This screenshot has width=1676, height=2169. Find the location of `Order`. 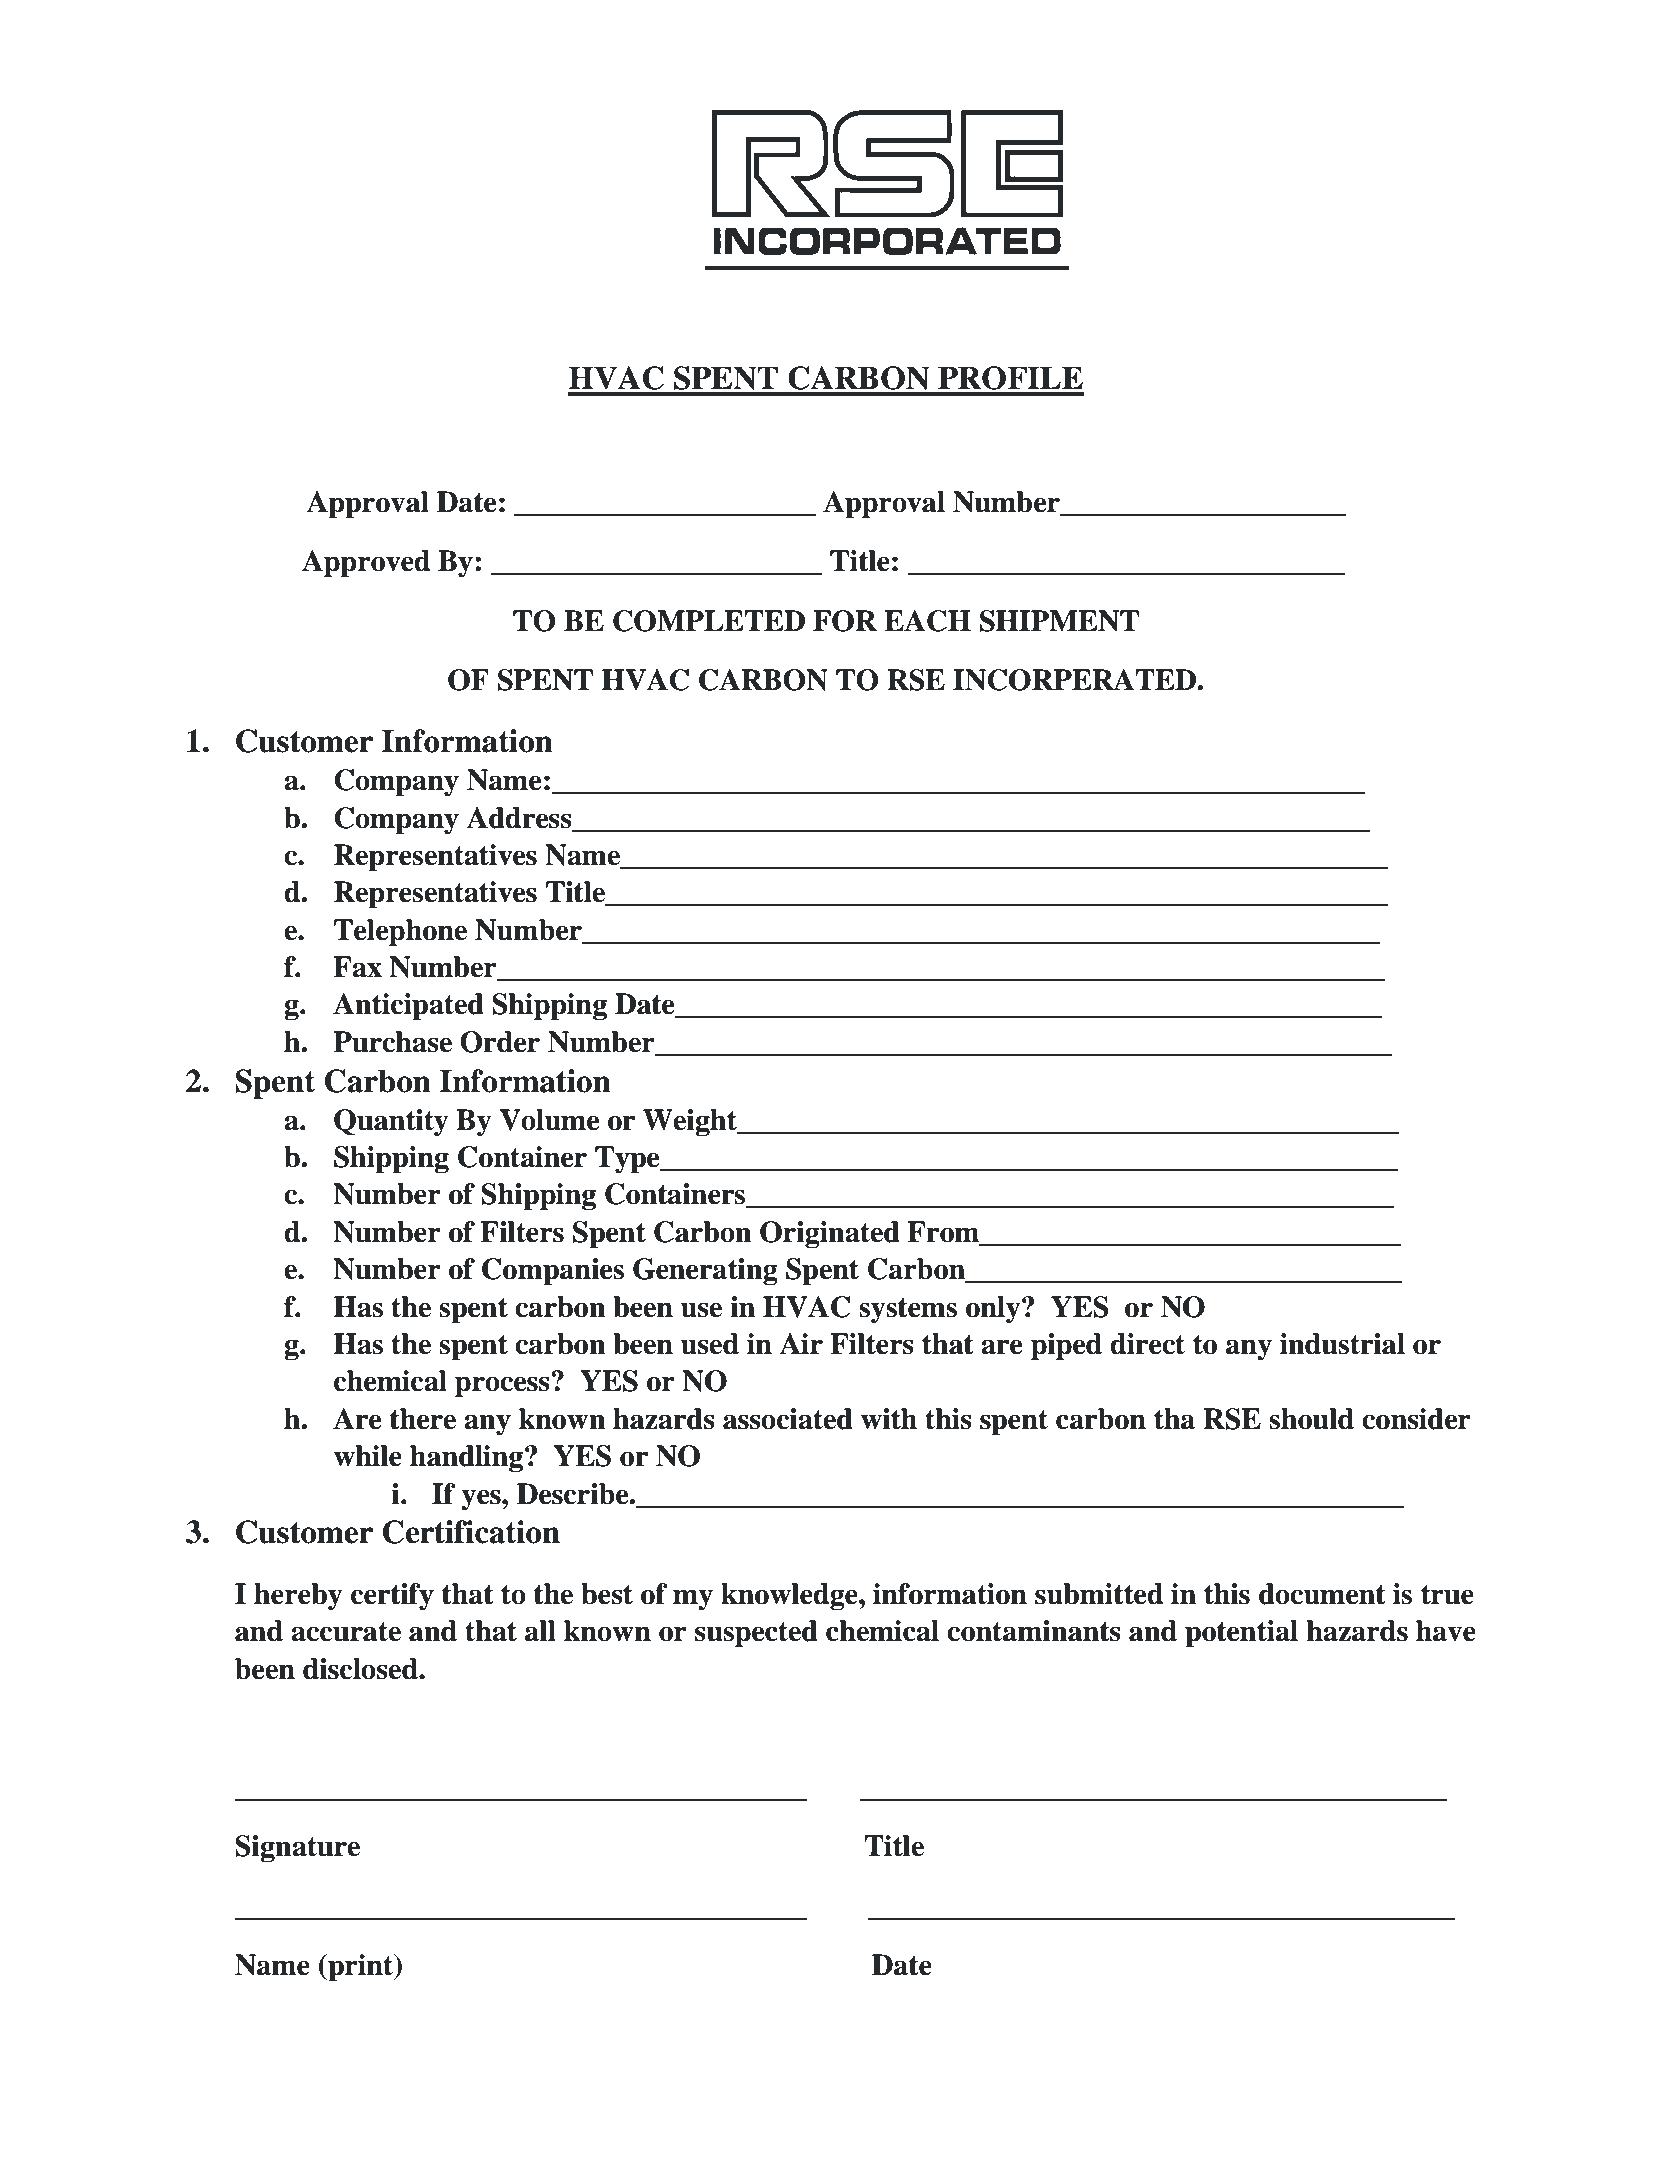

Order is located at coordinates (500, 1042).
